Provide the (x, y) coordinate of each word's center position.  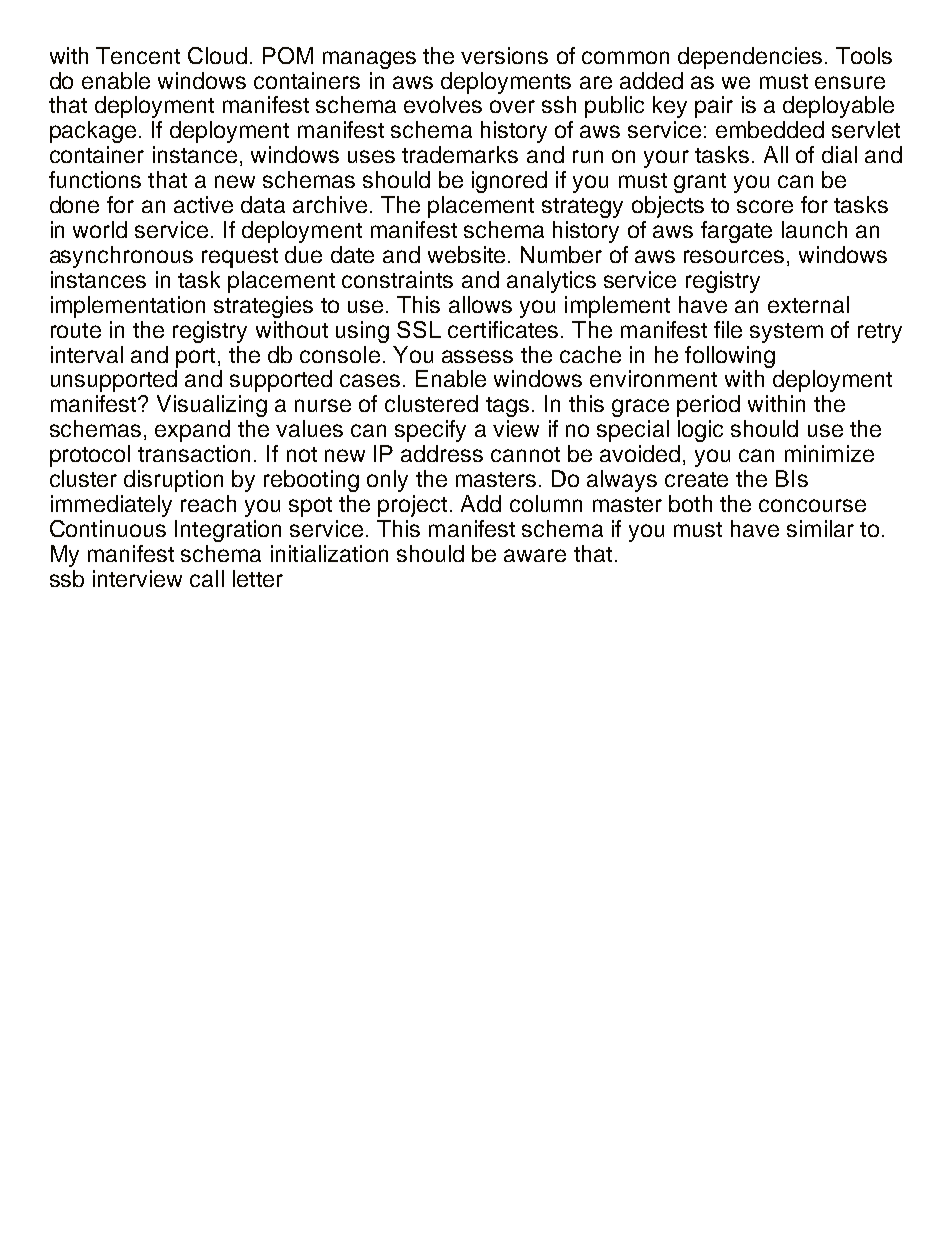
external (808, 304)
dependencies (750, 58)
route (76, 330)
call (207, 578)
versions (504, 55)
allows (480, 304)
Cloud (217, 55)
